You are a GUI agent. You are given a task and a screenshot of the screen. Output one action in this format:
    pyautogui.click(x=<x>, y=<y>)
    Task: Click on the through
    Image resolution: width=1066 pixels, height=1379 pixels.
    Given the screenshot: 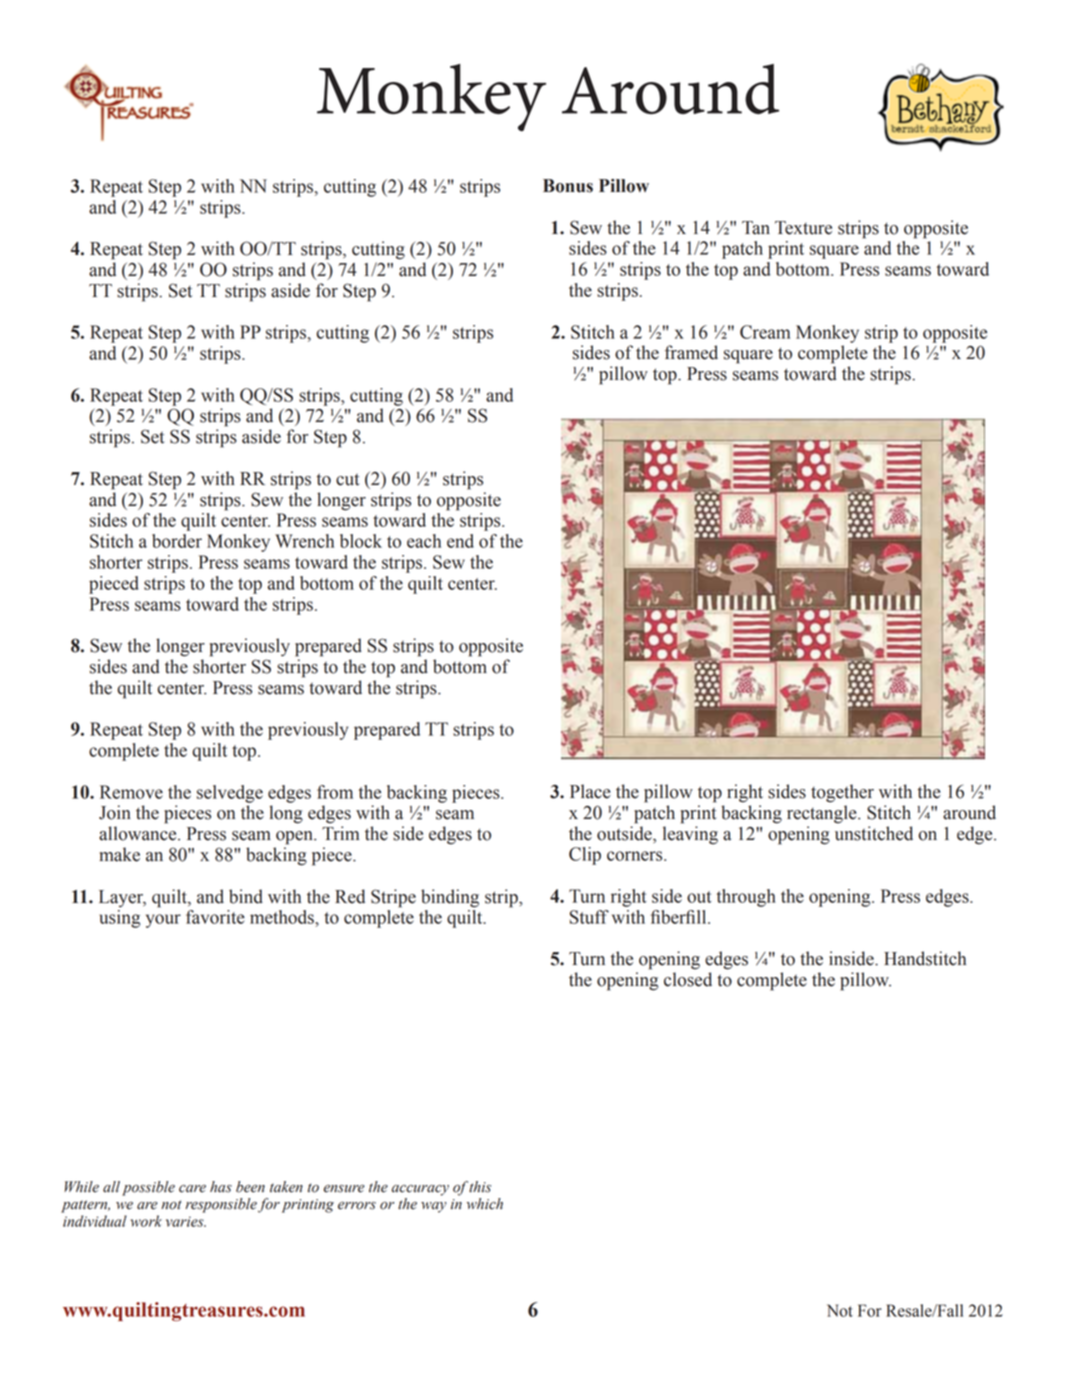 What is the action you would take?
    pyautogui.click(x=746, y=898)
